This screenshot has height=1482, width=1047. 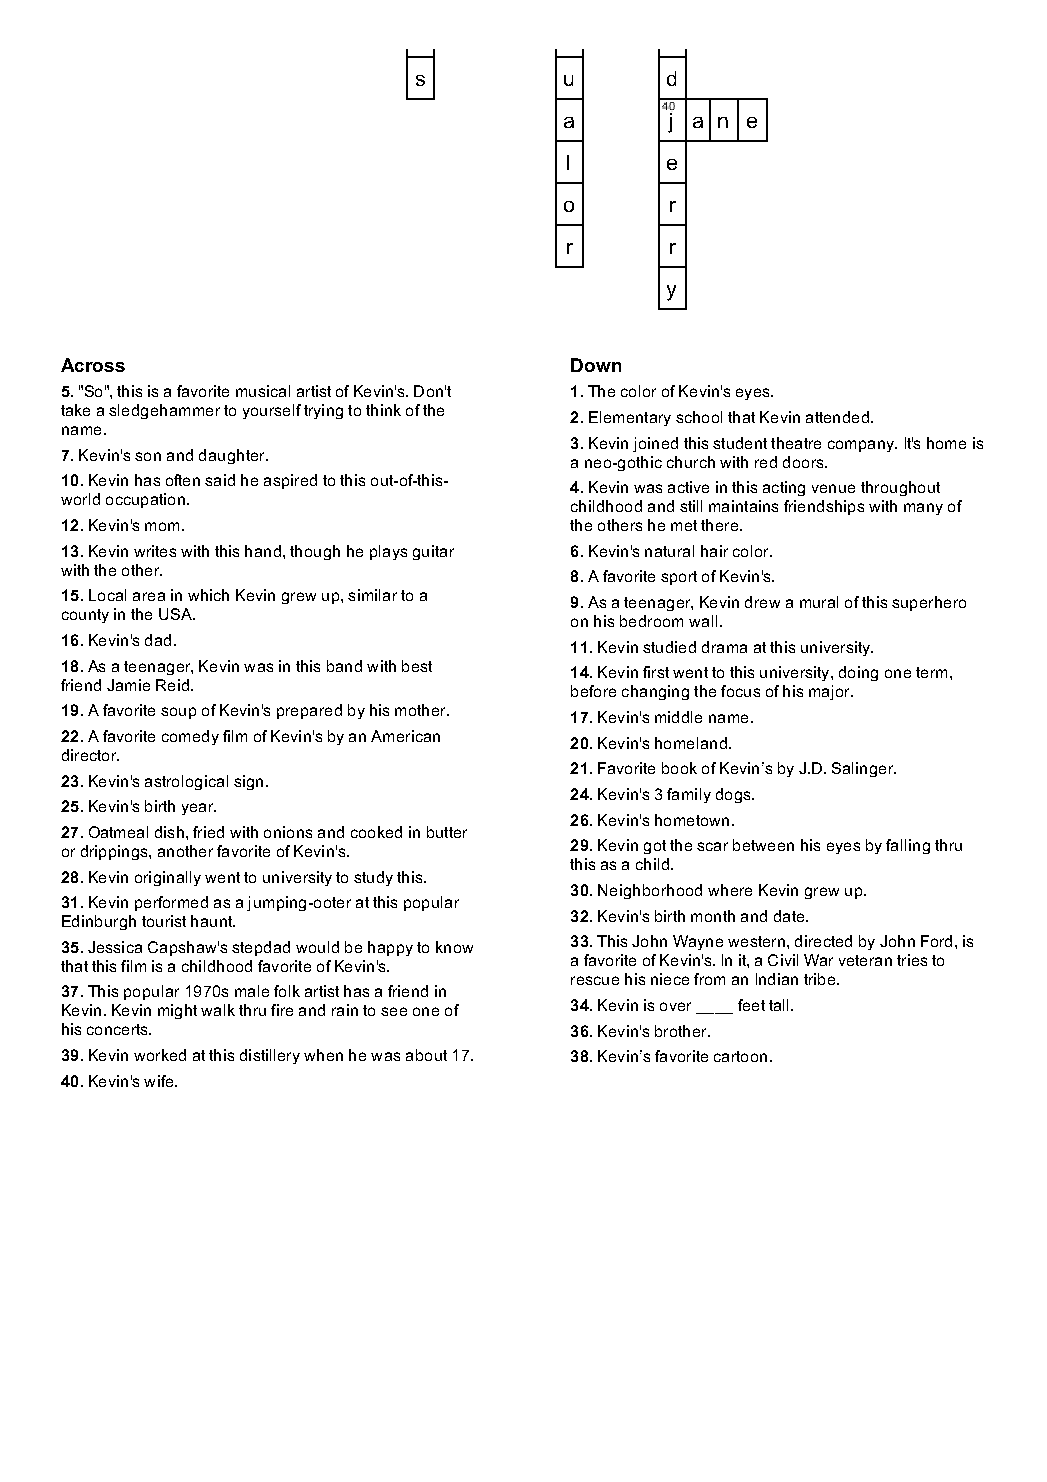 What do you see at coordinates (837, 417) in the screenshot?
I see `attended` at bounding box center [837, 417].
